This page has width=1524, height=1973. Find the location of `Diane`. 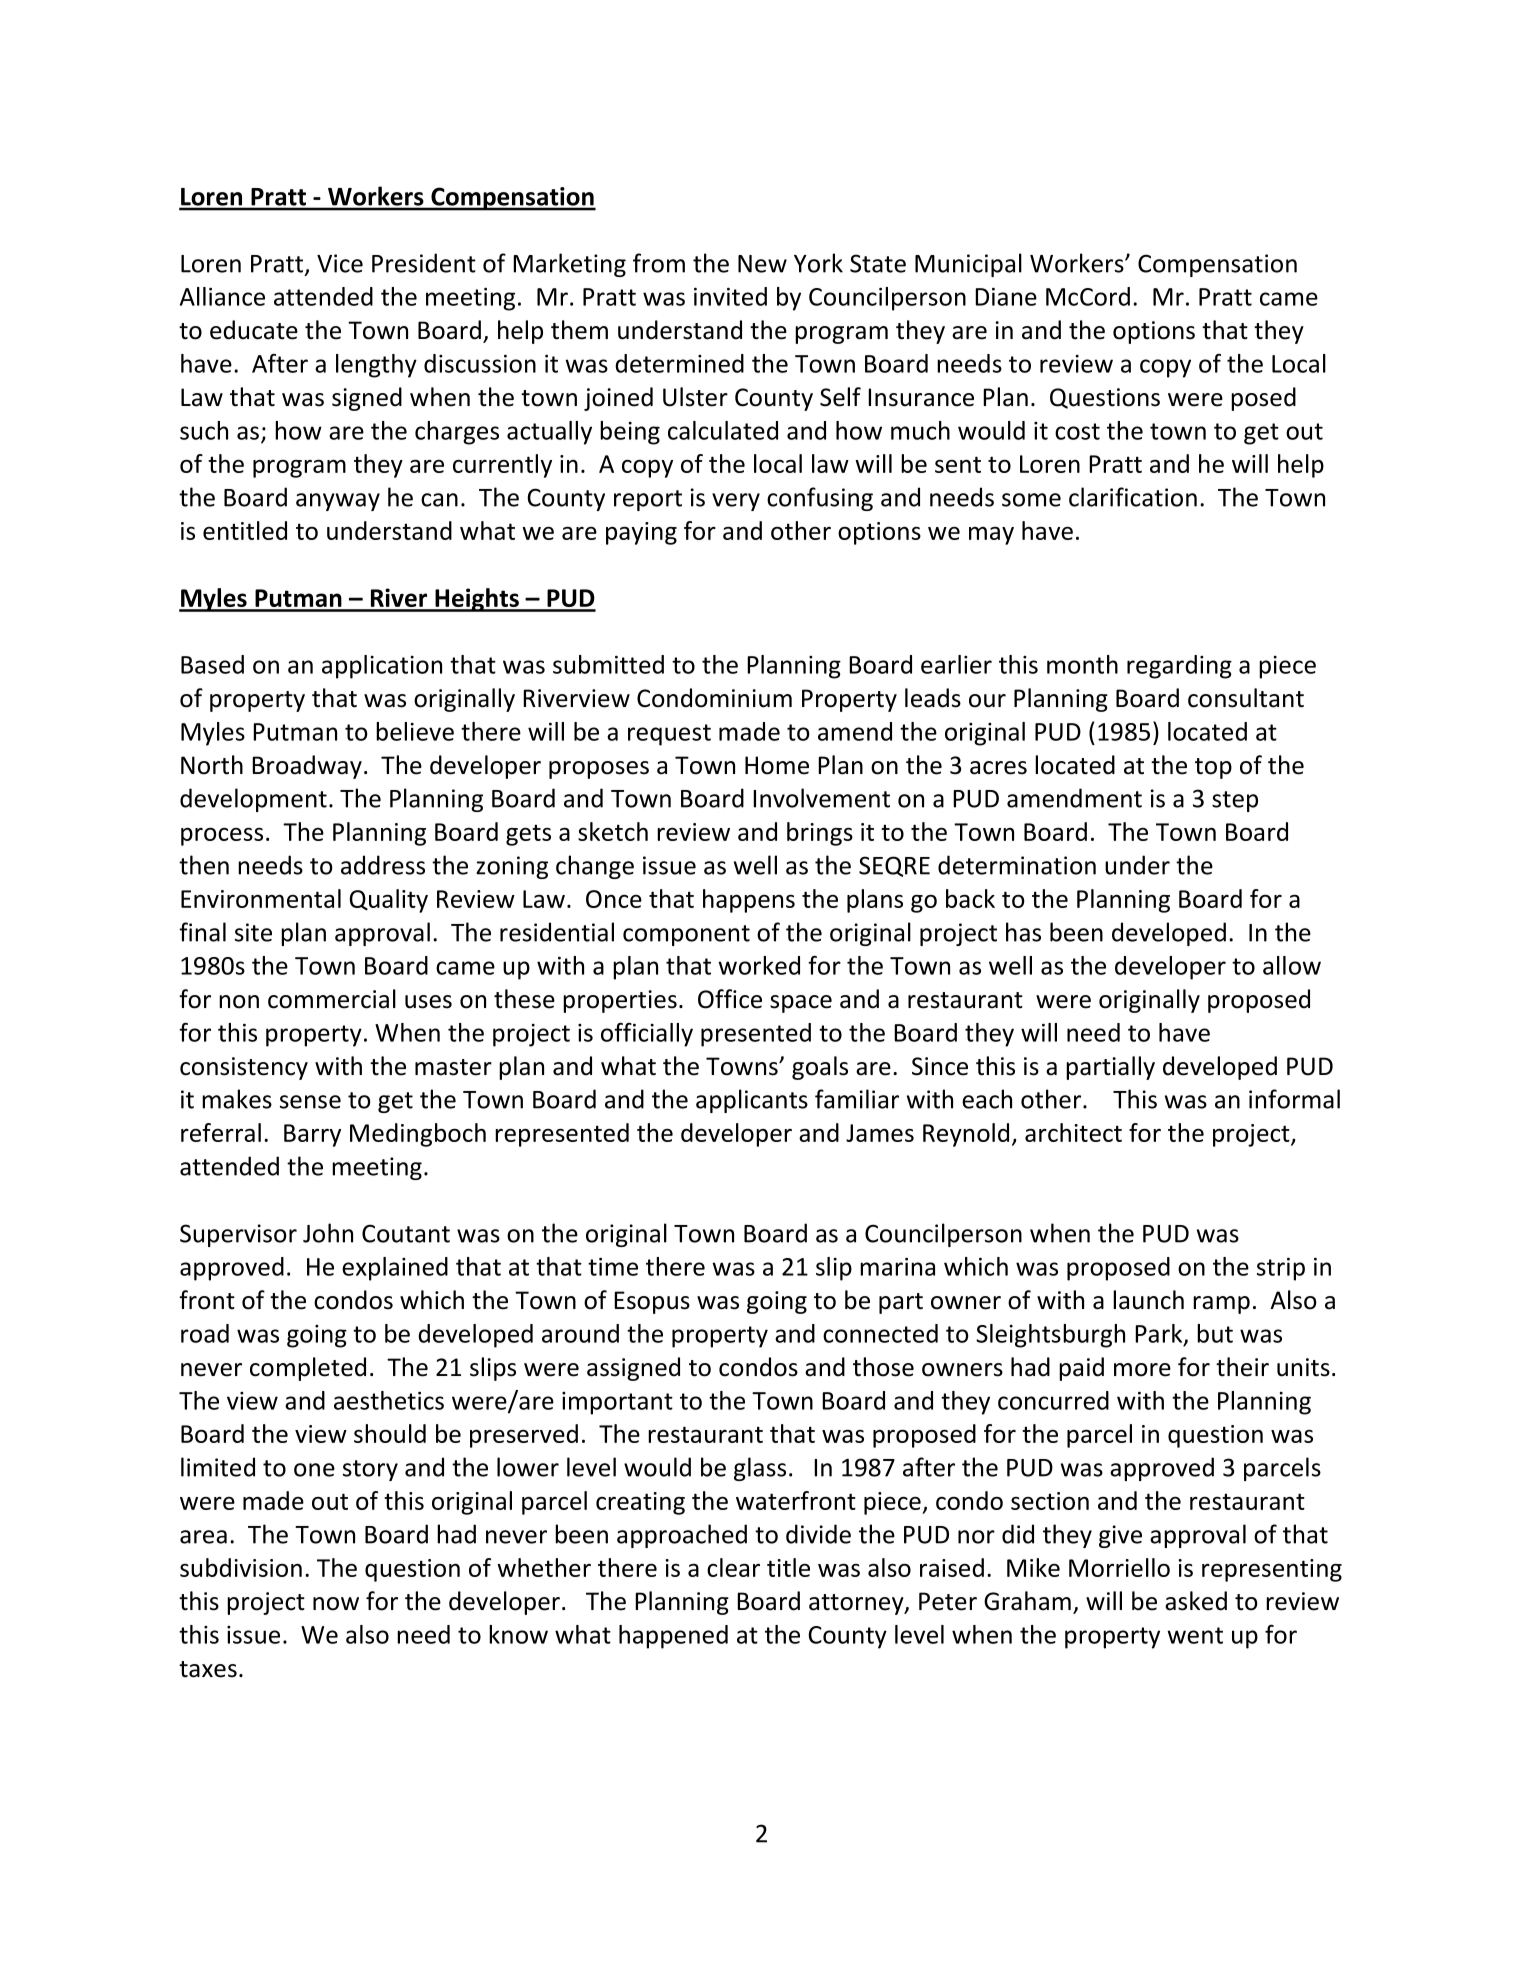

Diane is located at coordinates (1006, 296).
